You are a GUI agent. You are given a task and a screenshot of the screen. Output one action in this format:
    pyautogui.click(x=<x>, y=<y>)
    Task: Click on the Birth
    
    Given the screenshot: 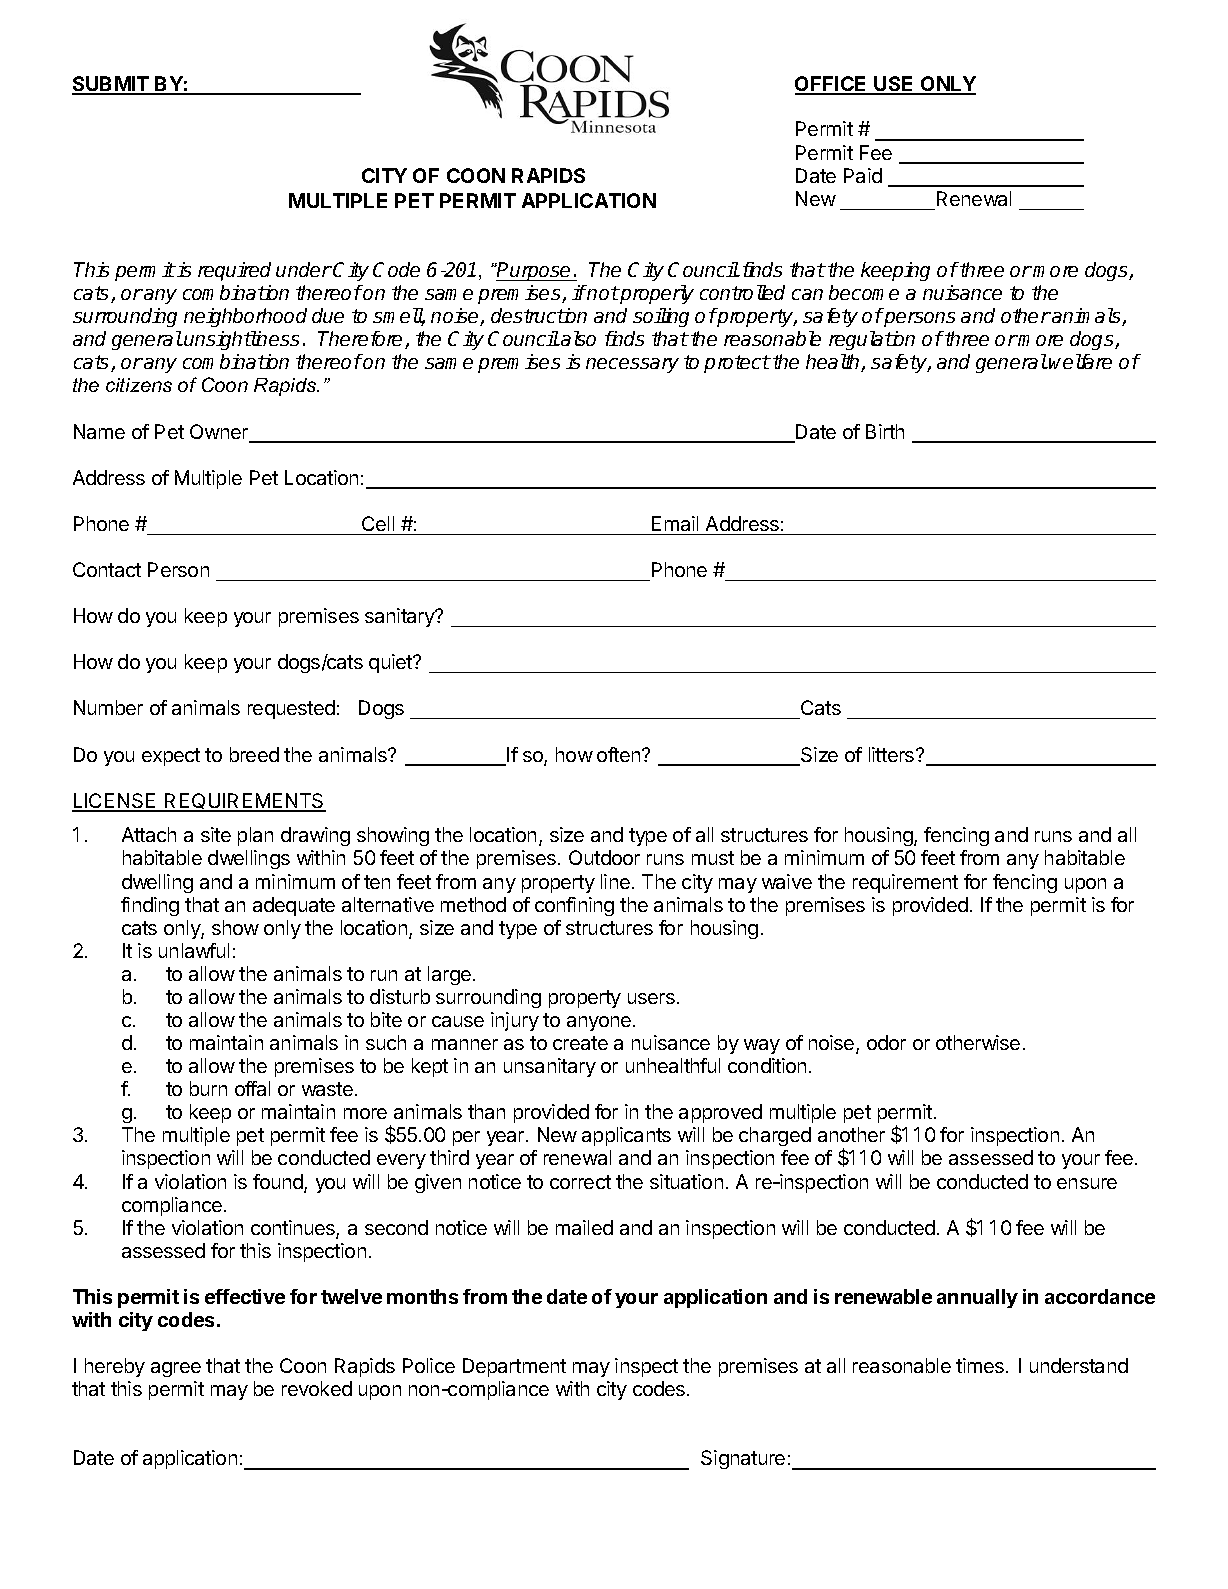 What is the action you would take?
    pyautogui.click(x=885, y=431)
